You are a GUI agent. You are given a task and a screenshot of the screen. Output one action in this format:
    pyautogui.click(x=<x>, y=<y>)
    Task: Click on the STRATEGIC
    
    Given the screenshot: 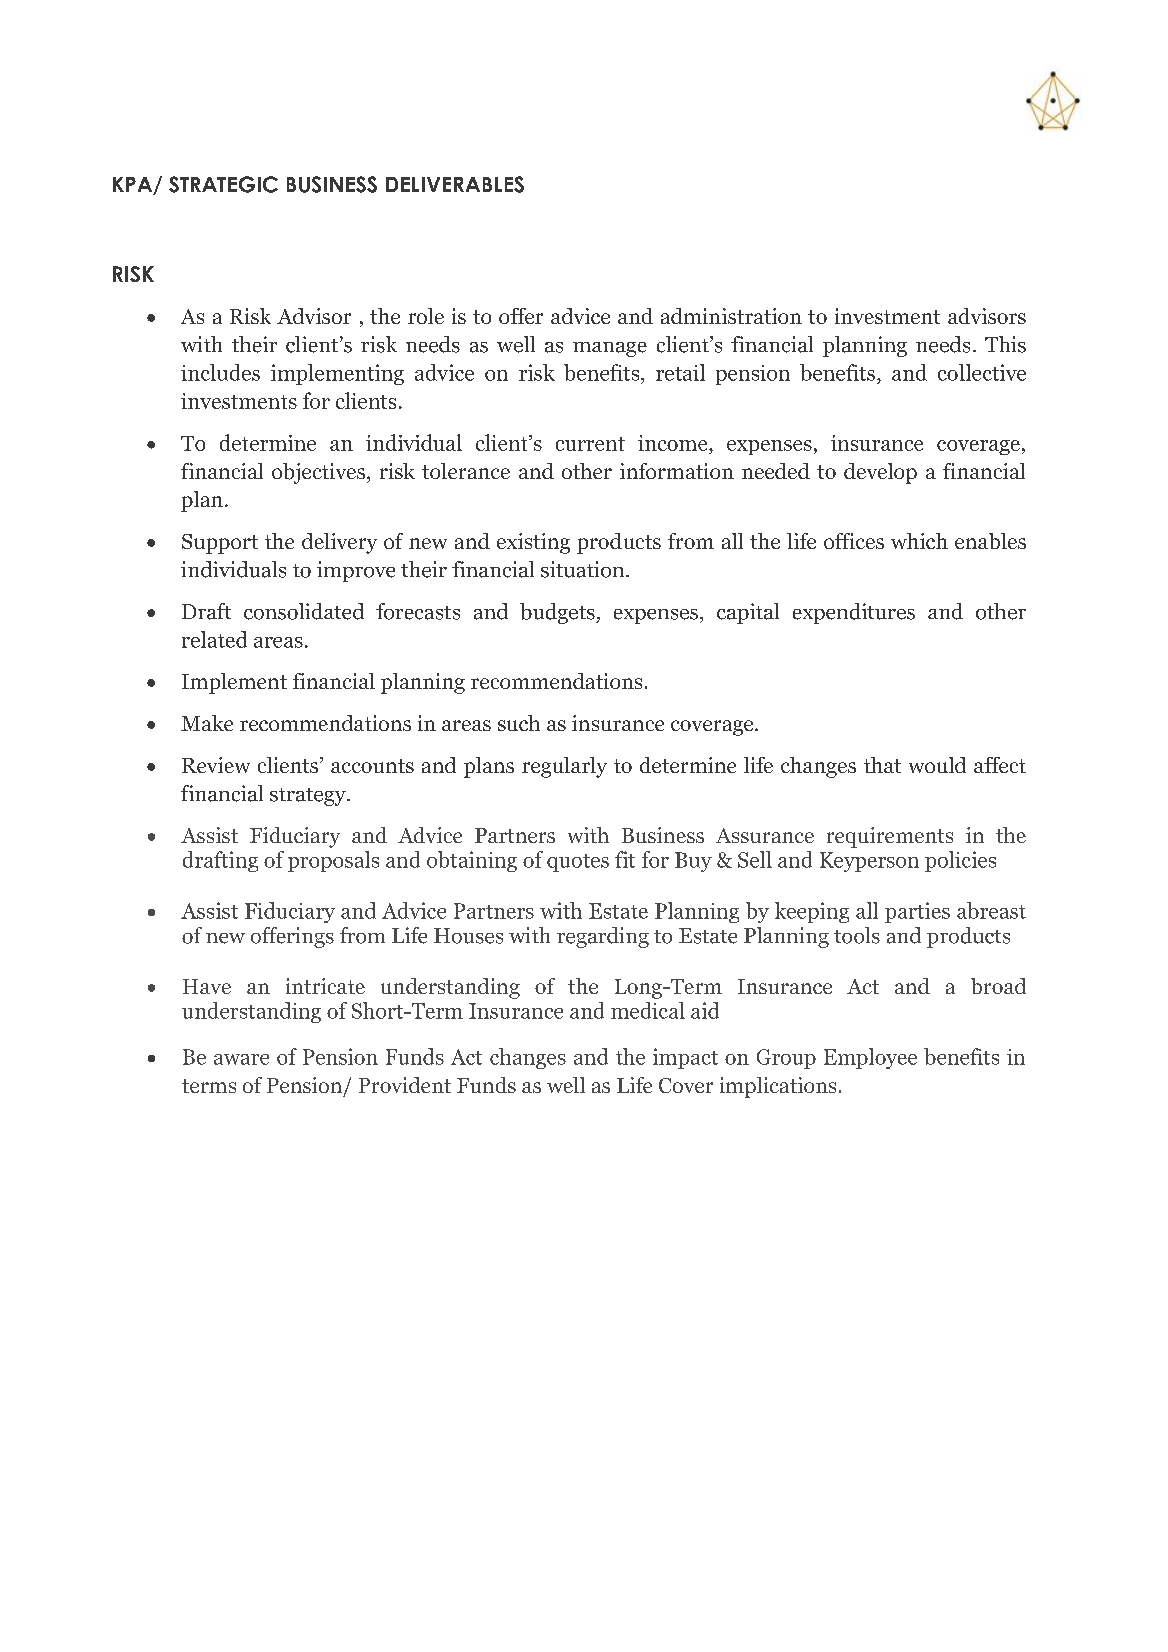 What is the action you would take?
    pyautogui.click(x=223, y=184)
